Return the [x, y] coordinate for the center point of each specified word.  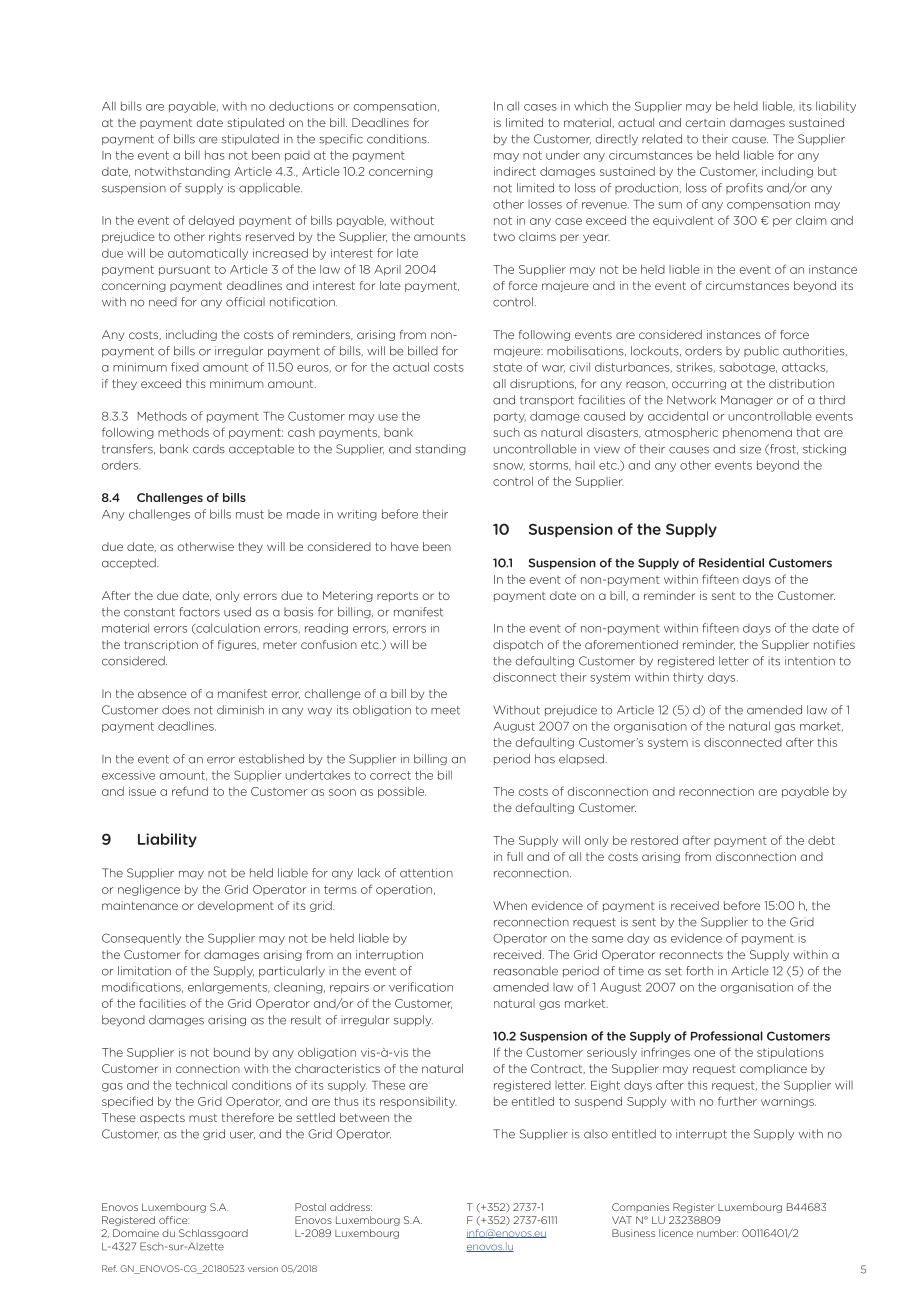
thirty [688, 678]
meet [445, 710]
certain [705, 122]
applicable [270, 188]
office [174, 1220]
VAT [622, 1220]
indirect [515, 171]
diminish [240, 710]
